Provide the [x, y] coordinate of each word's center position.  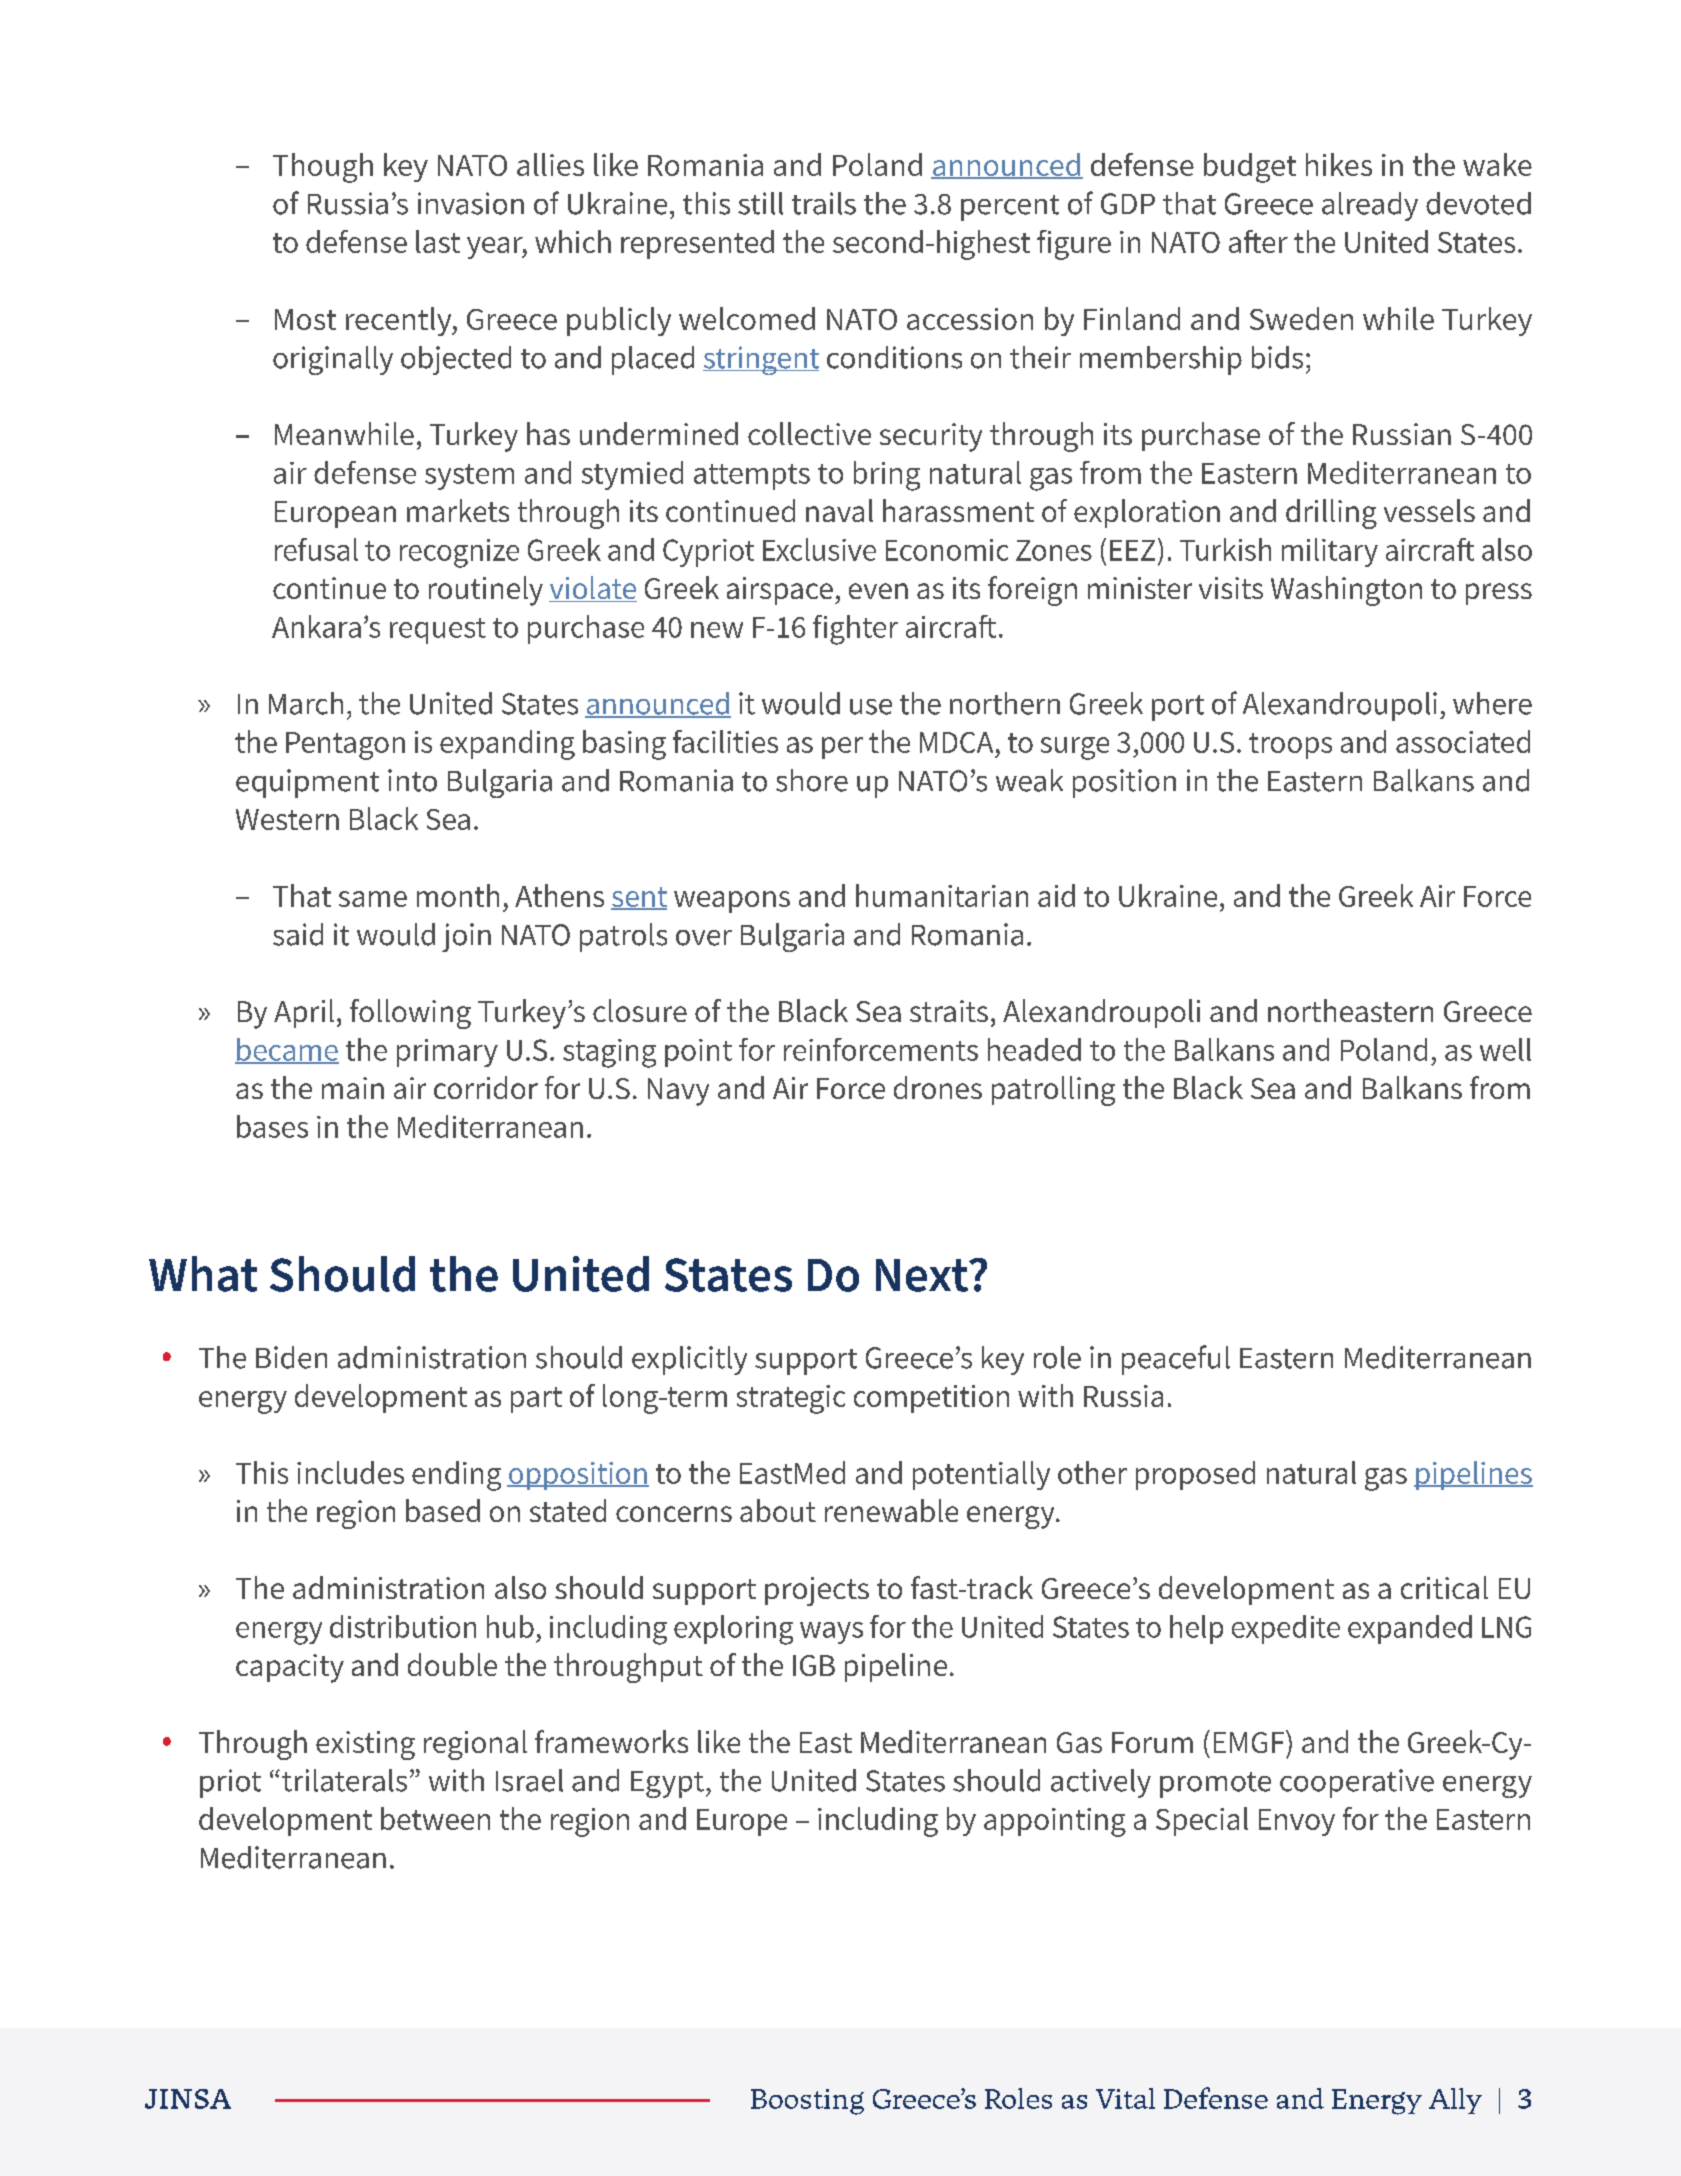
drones [938, 1087]
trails [824, 203]
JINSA [188, 2099]
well [1505, 1049]
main [353, 1088]
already [1370, 206]
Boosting [807, 2102]
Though [323, 168]
